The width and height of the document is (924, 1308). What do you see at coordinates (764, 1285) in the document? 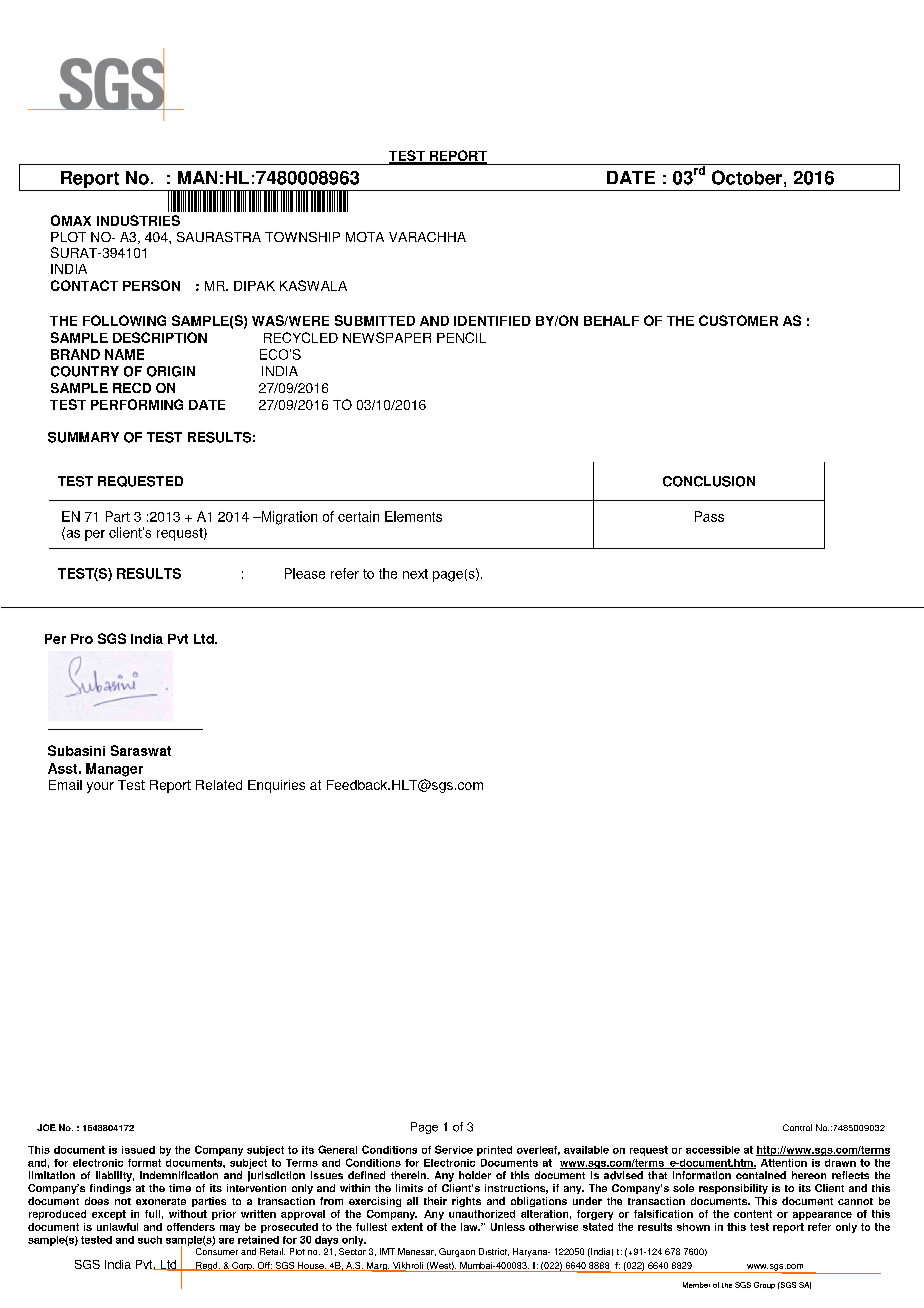
I see `Group` at bounding box center [764, 1285].
